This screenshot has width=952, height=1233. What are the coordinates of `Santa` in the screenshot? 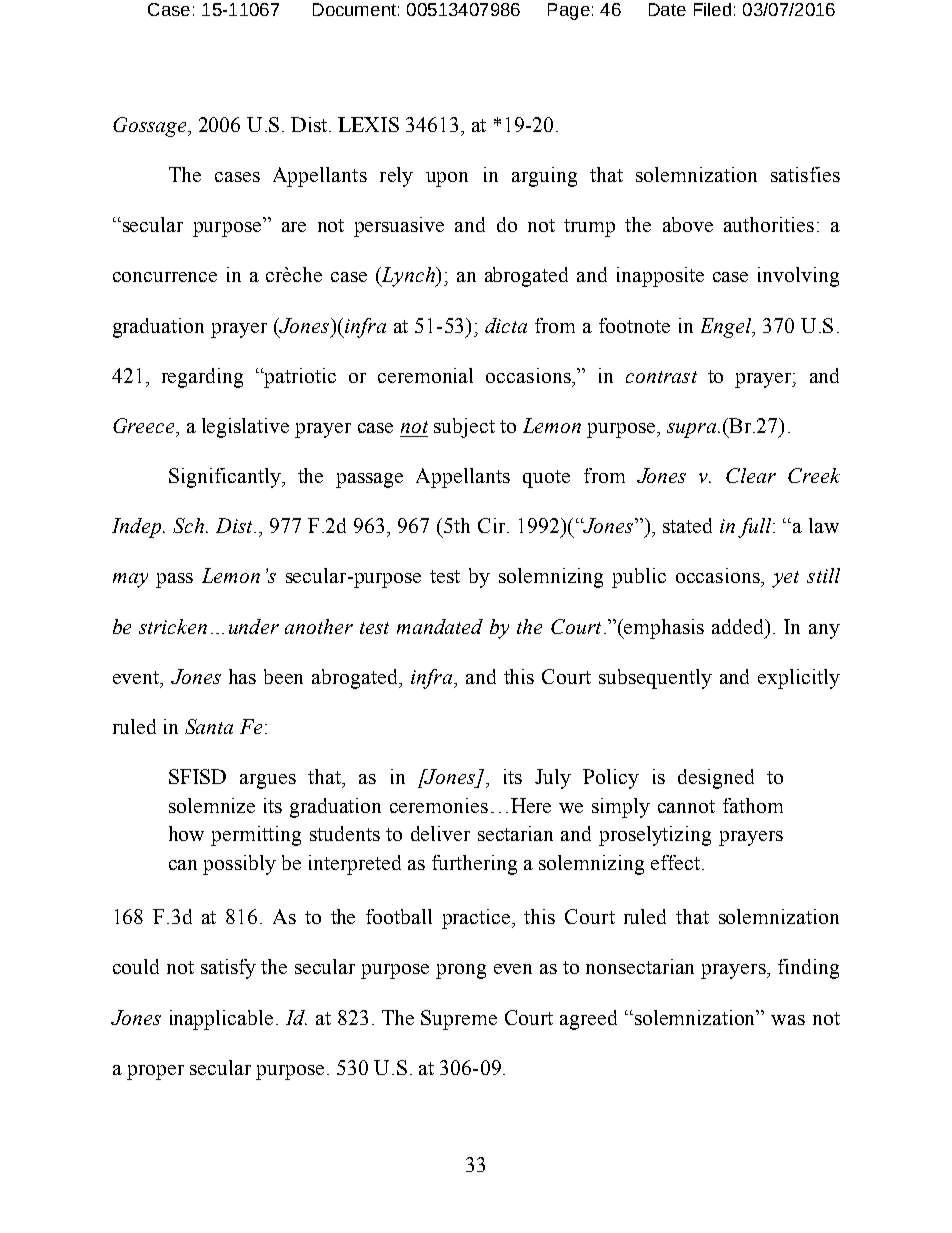 It's located at (209, 726).
